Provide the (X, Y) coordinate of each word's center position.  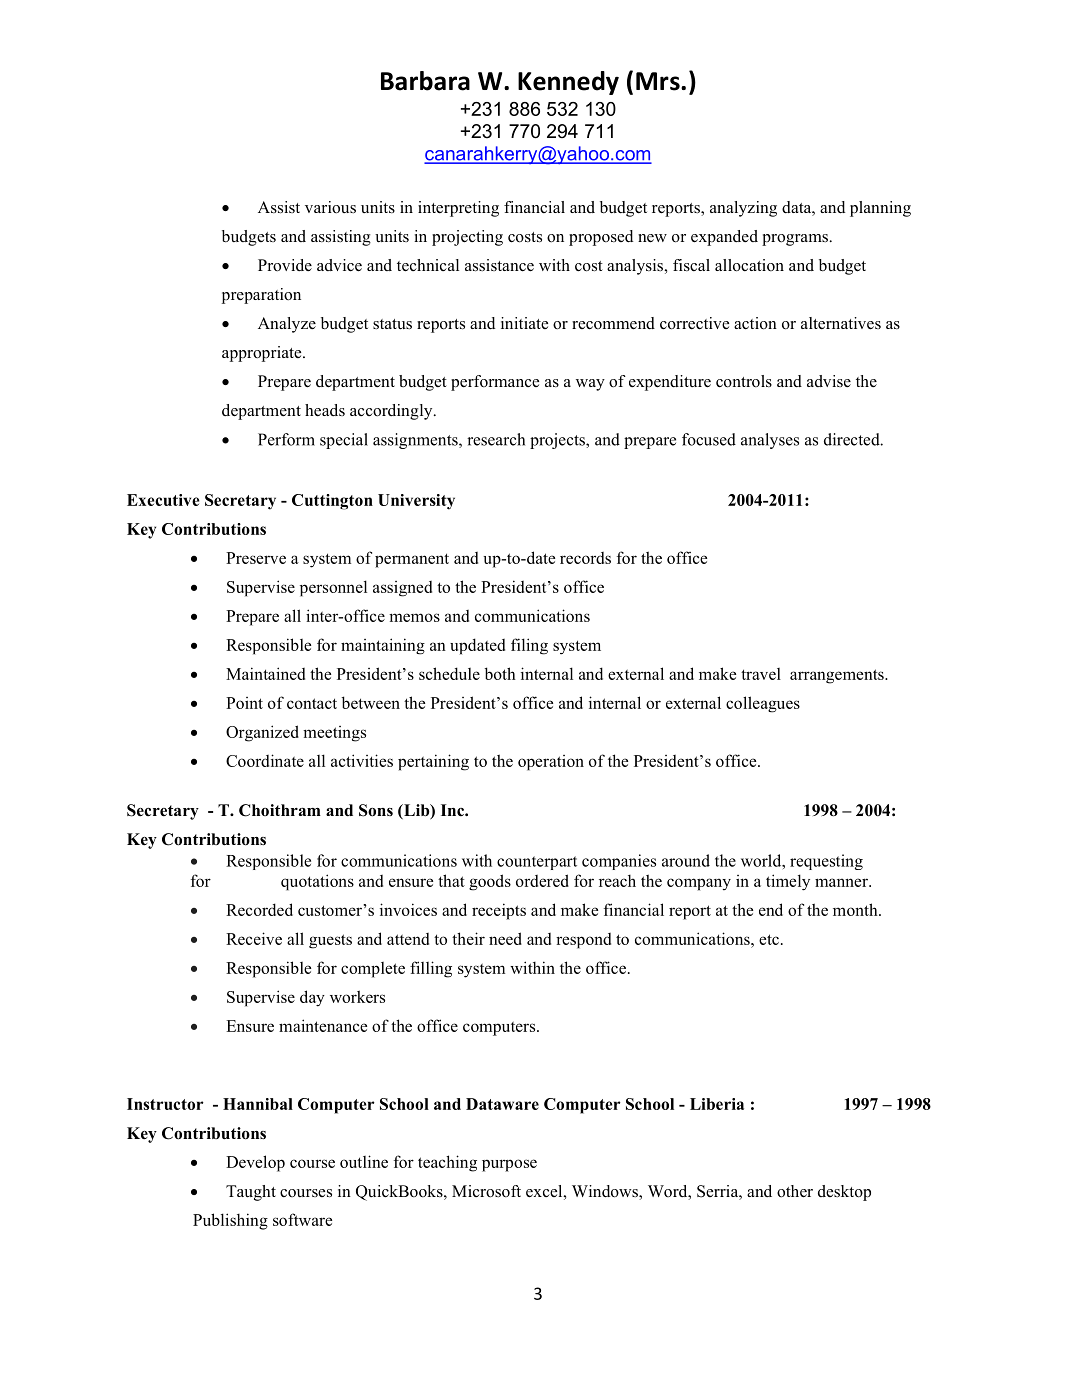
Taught (251, 1193)
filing (529, 646)
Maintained (265, 673)
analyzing (743, 209)
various (330, 207)
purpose (509, 1165)
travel (761, 674)
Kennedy (568, 83)
